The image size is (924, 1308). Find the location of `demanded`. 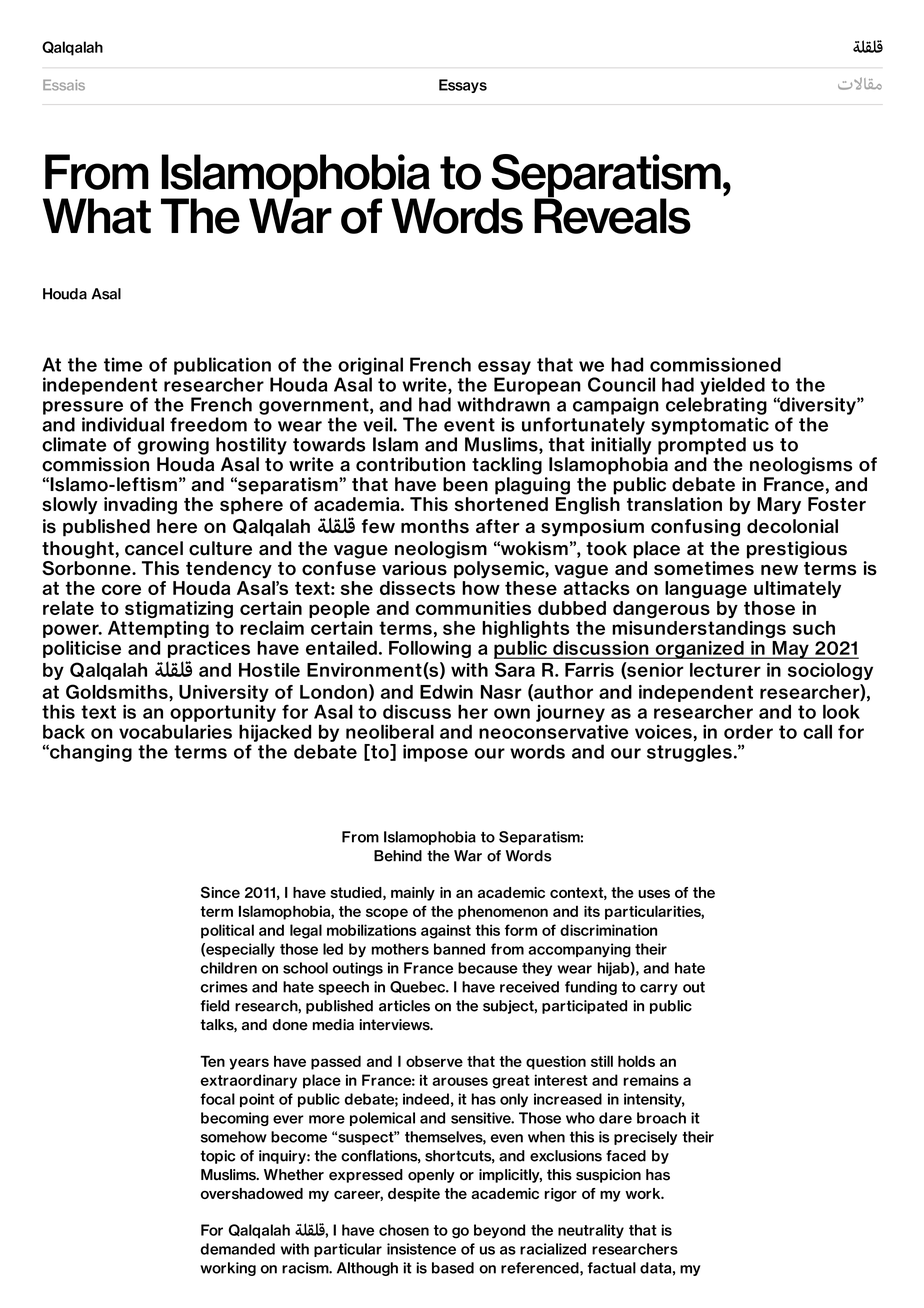

demanded is located at coordinates (237, 1249).
